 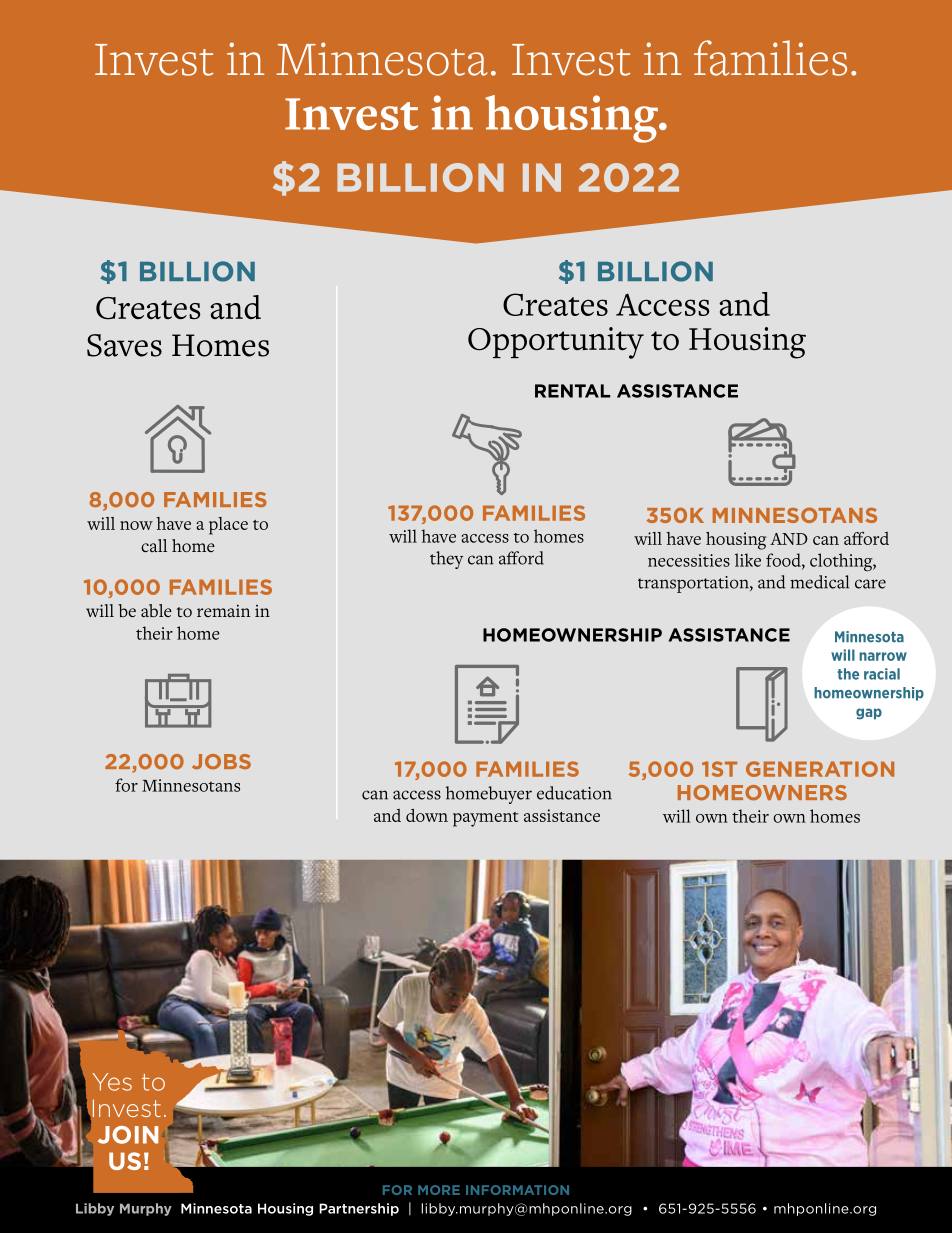 I want to click on gap, so click(x=869, y=714).
